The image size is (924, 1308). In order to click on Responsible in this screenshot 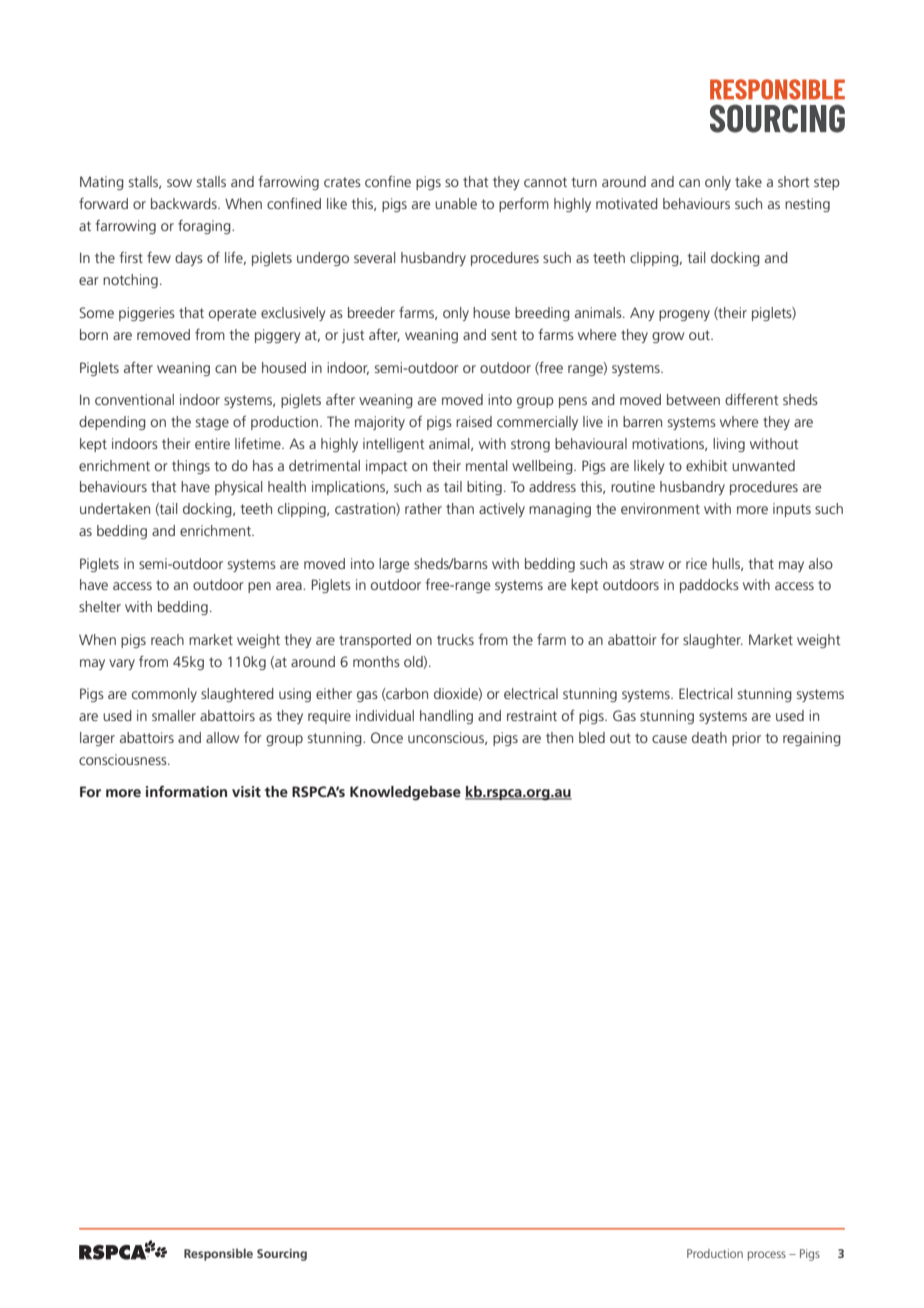, I will do `click(218, 1254)`.
